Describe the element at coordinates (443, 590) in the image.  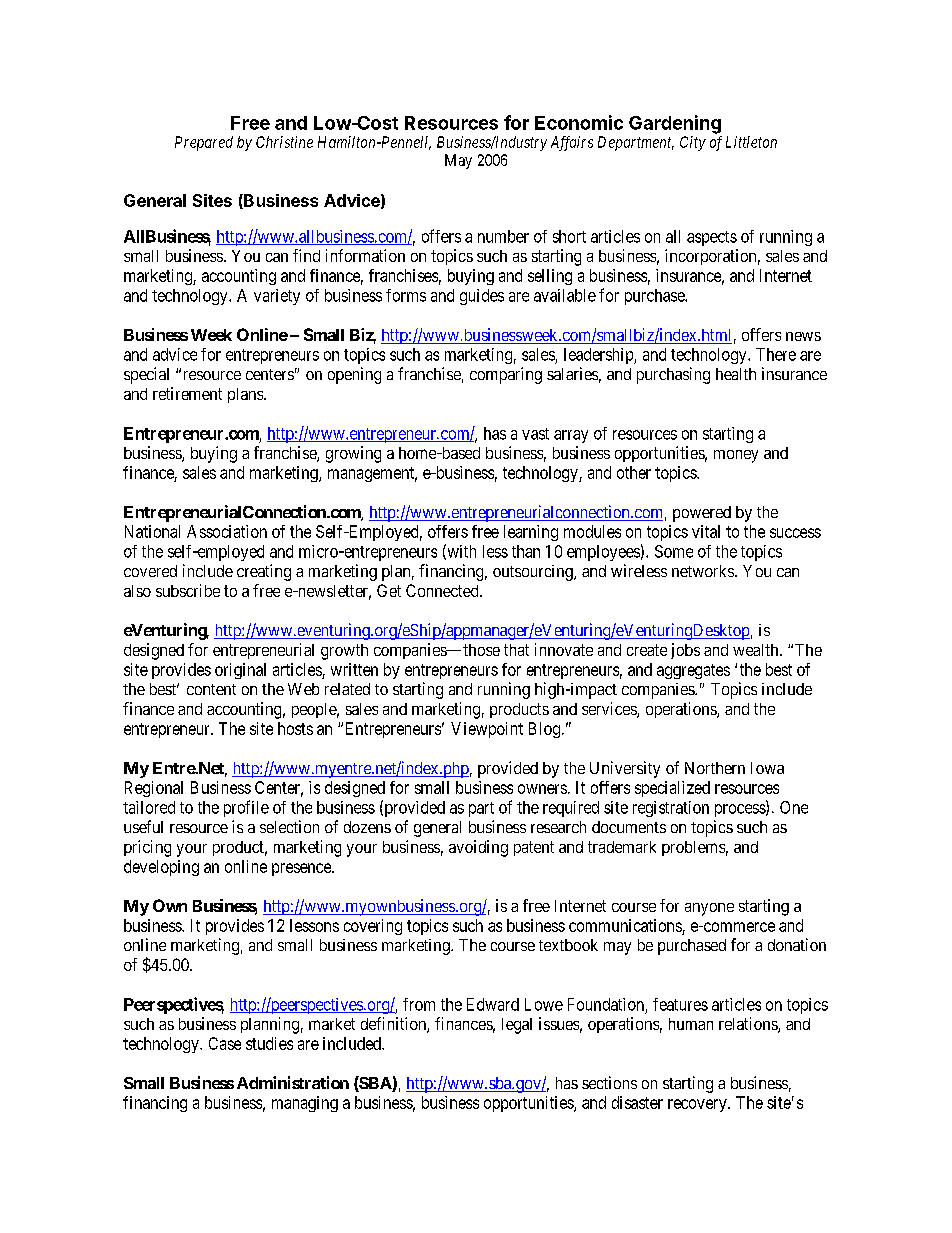
I see `Connected` at that location.
